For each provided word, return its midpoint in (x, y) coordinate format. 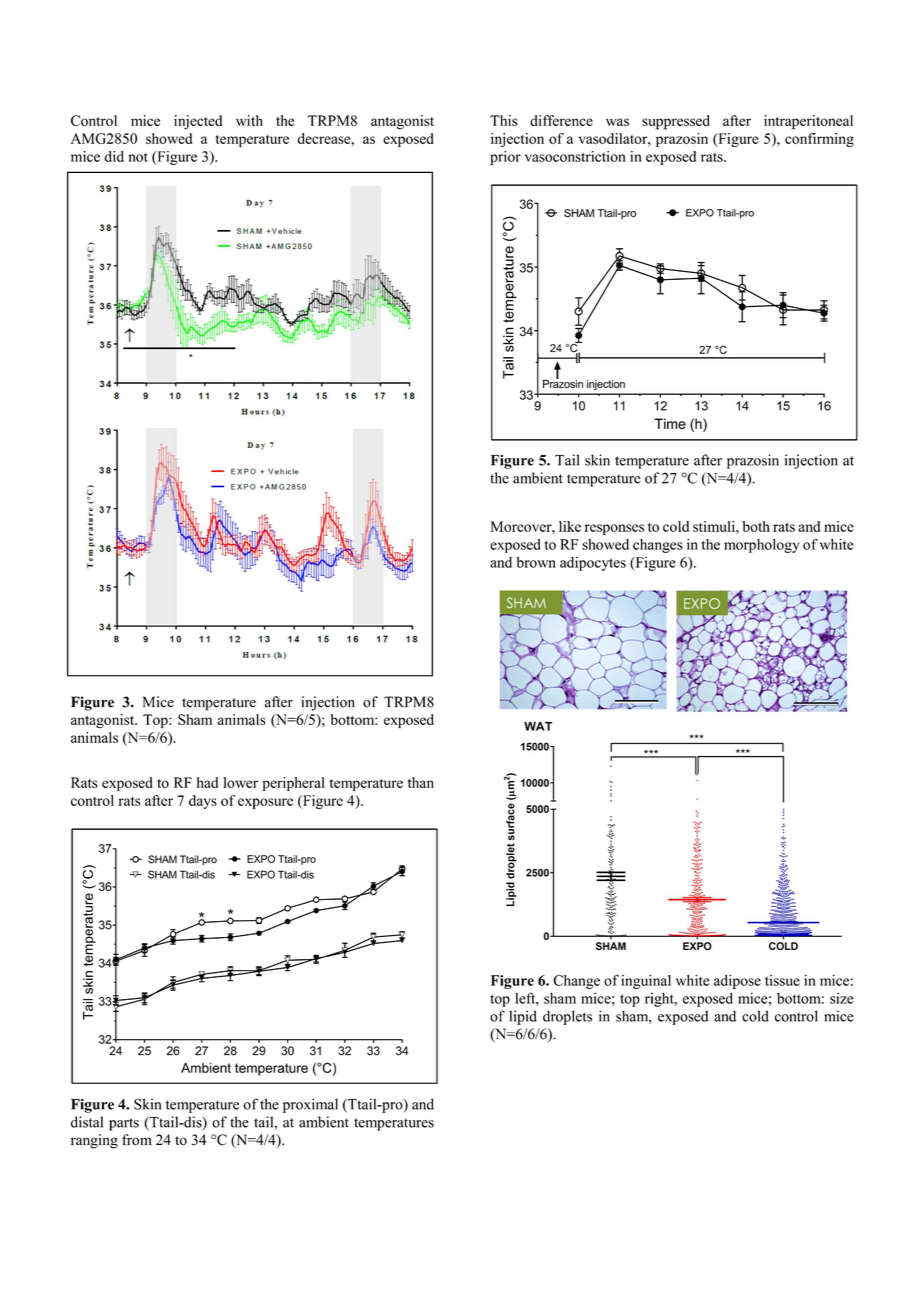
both (756, 526)
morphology (761, 546)
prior (505, 158)
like (570, 526)
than (421, 782)
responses (614, 529)
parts (124, 1124)
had (207, 782)
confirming (819, 140)
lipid (523, 1017)
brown (536, 562)
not (138, 157)
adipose (737, 982)
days (203, 802)
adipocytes (593, 563)
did (114, 156)
